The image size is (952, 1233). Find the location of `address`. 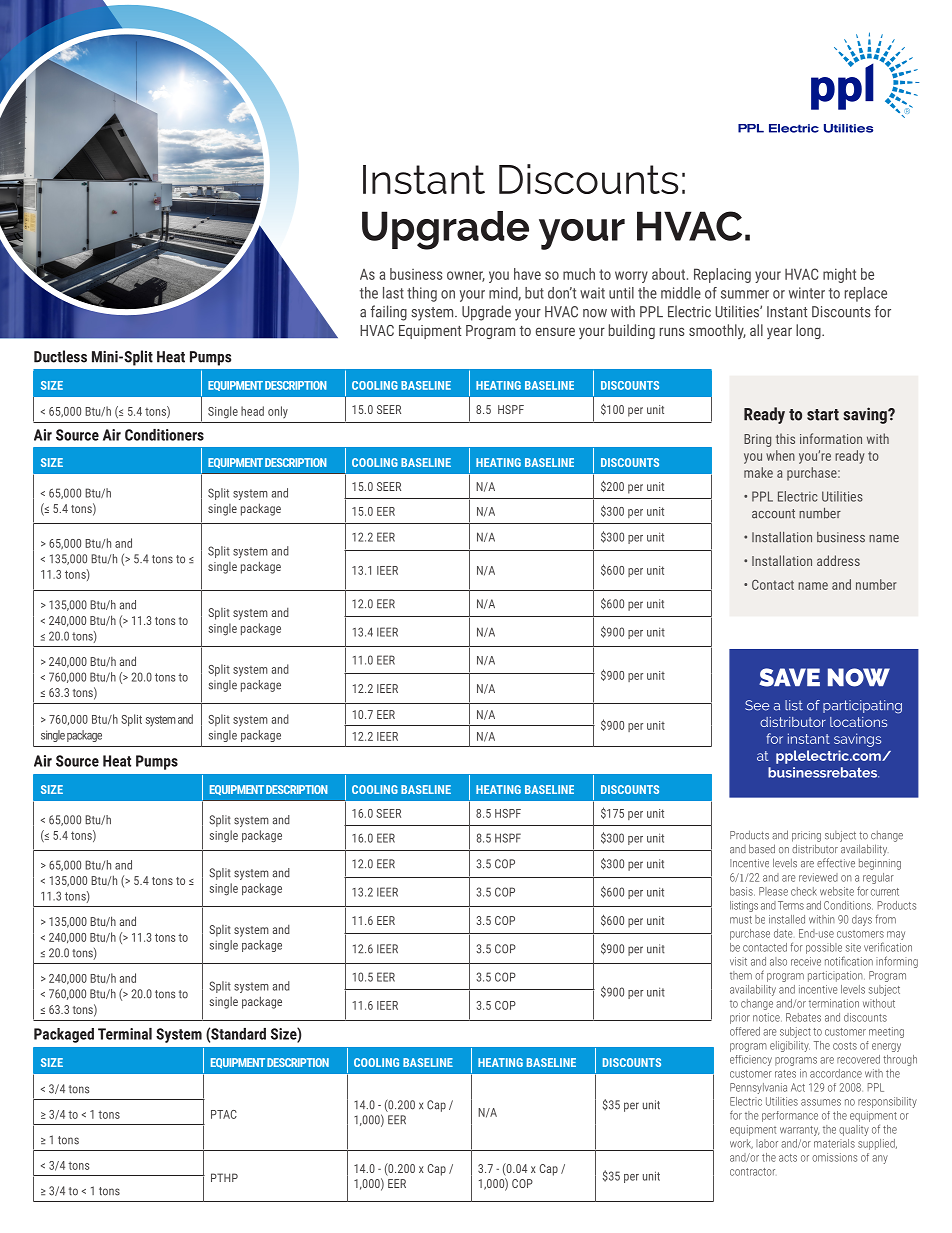

address is located at coordinates (838, 560).
